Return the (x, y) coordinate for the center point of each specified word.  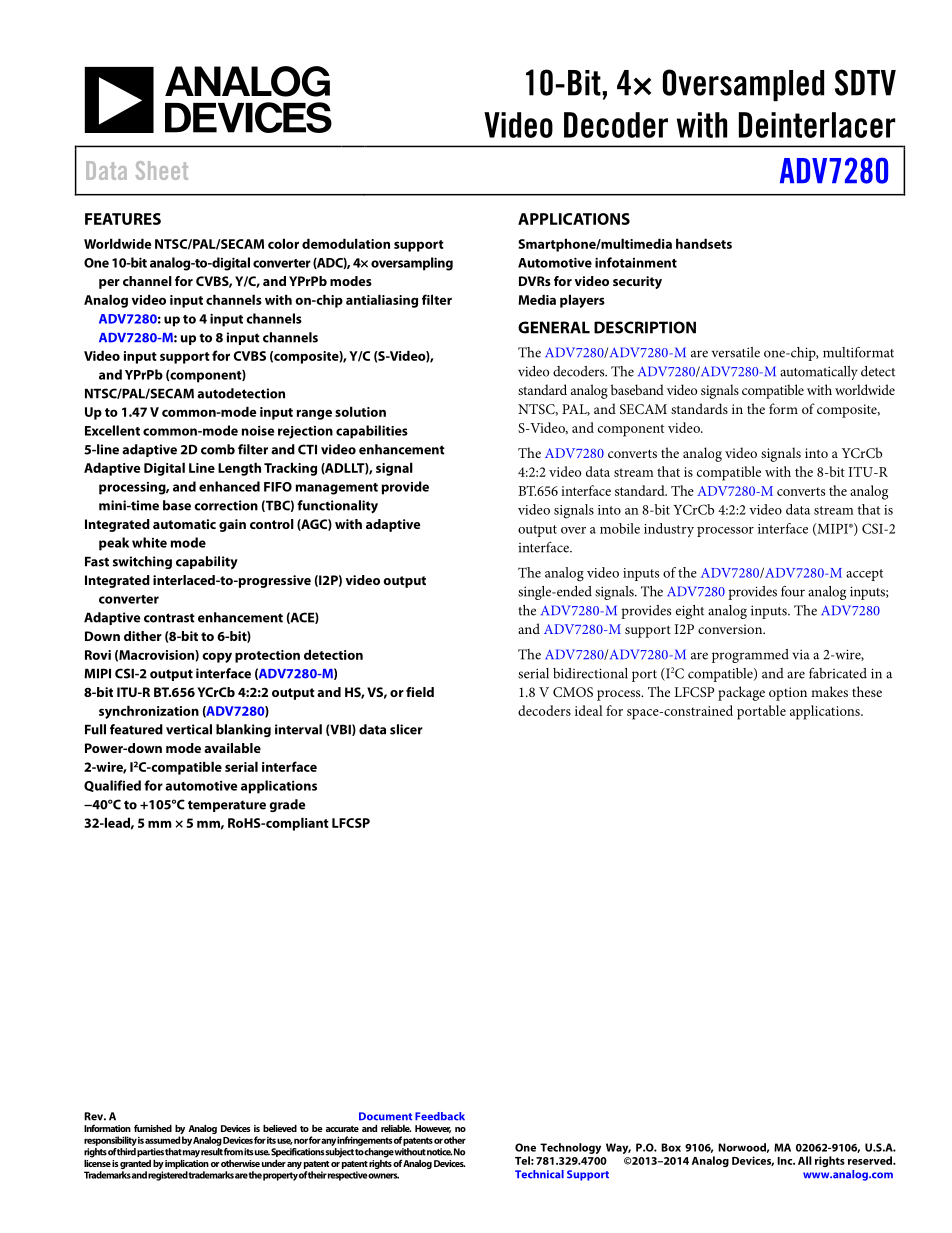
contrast (169, 618)
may (191, 1154)
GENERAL (554, 327)
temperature (227, 806)
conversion (731, 629)
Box (671, 1147)
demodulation (346, 243)
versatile (736, 352)
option (788, 694)
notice (440, 1152)
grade (287, 805)
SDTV (865, 82)
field (420, 692)
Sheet (162, 170)
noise (258, 430)
